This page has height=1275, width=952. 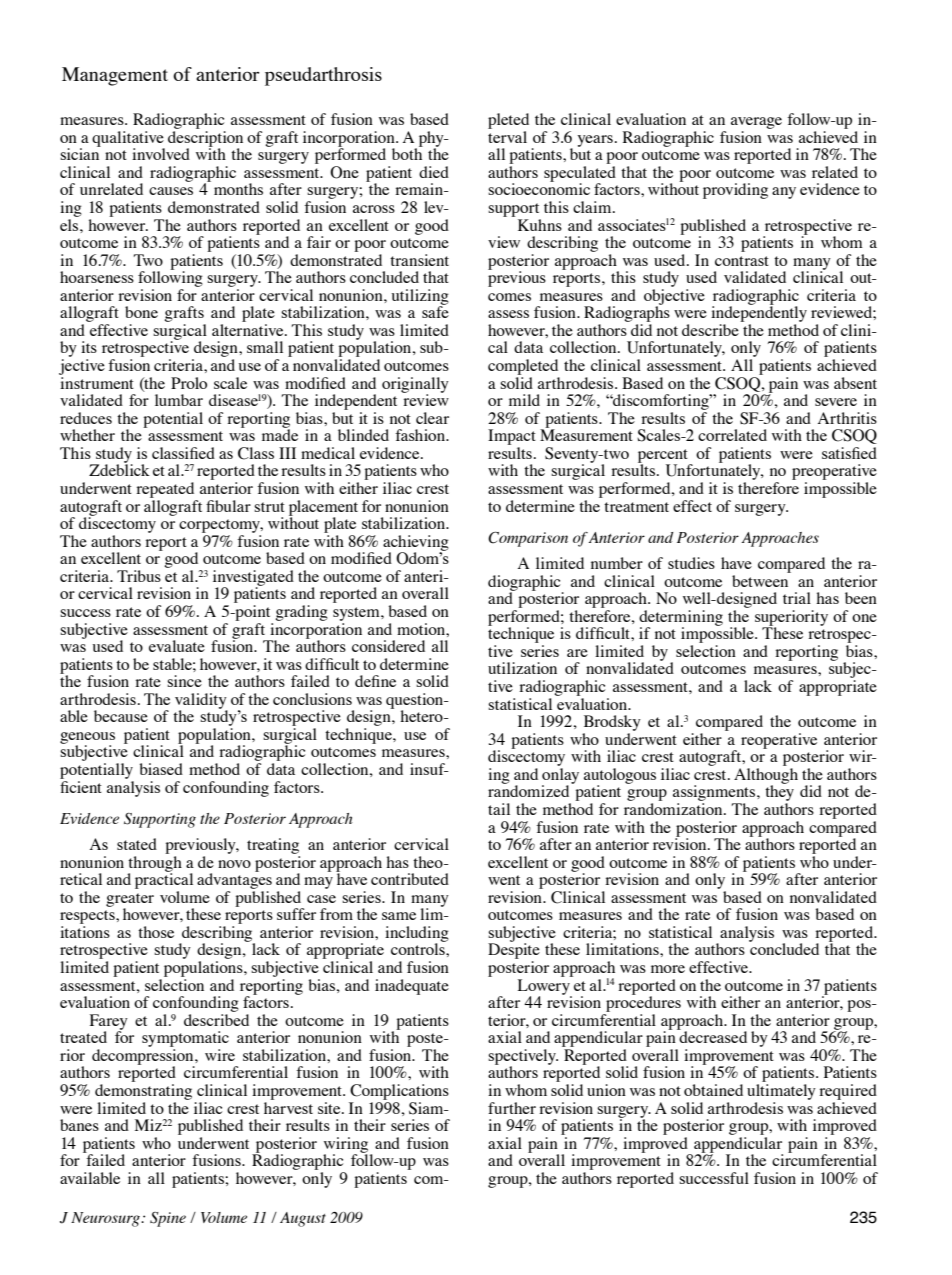 I want to click on Spine, so click(x=168, y=1219).
